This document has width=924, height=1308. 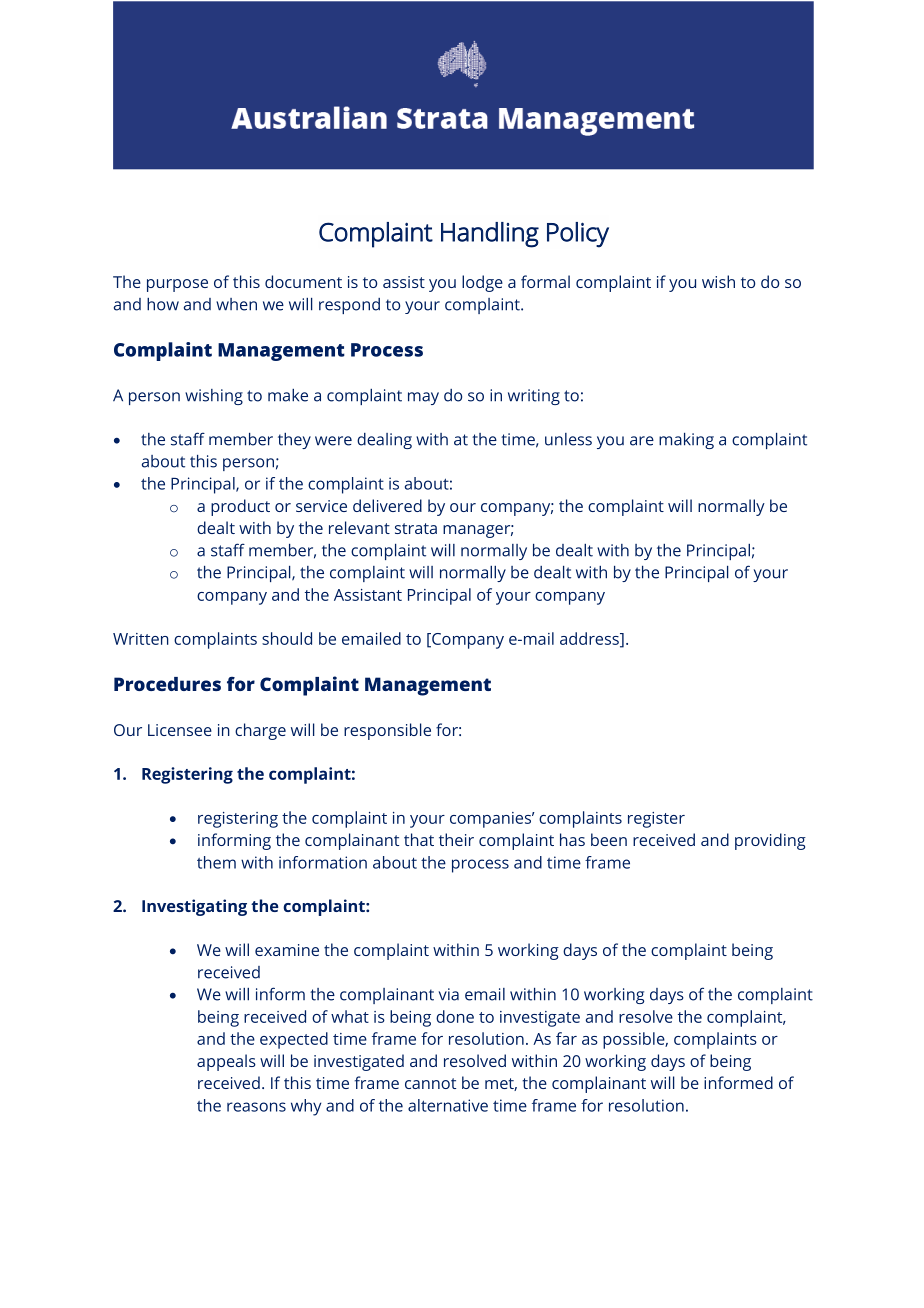 What do you see at coordinates (492, 820) in the document?
I see `companies` at bounding box center [492, 820].
